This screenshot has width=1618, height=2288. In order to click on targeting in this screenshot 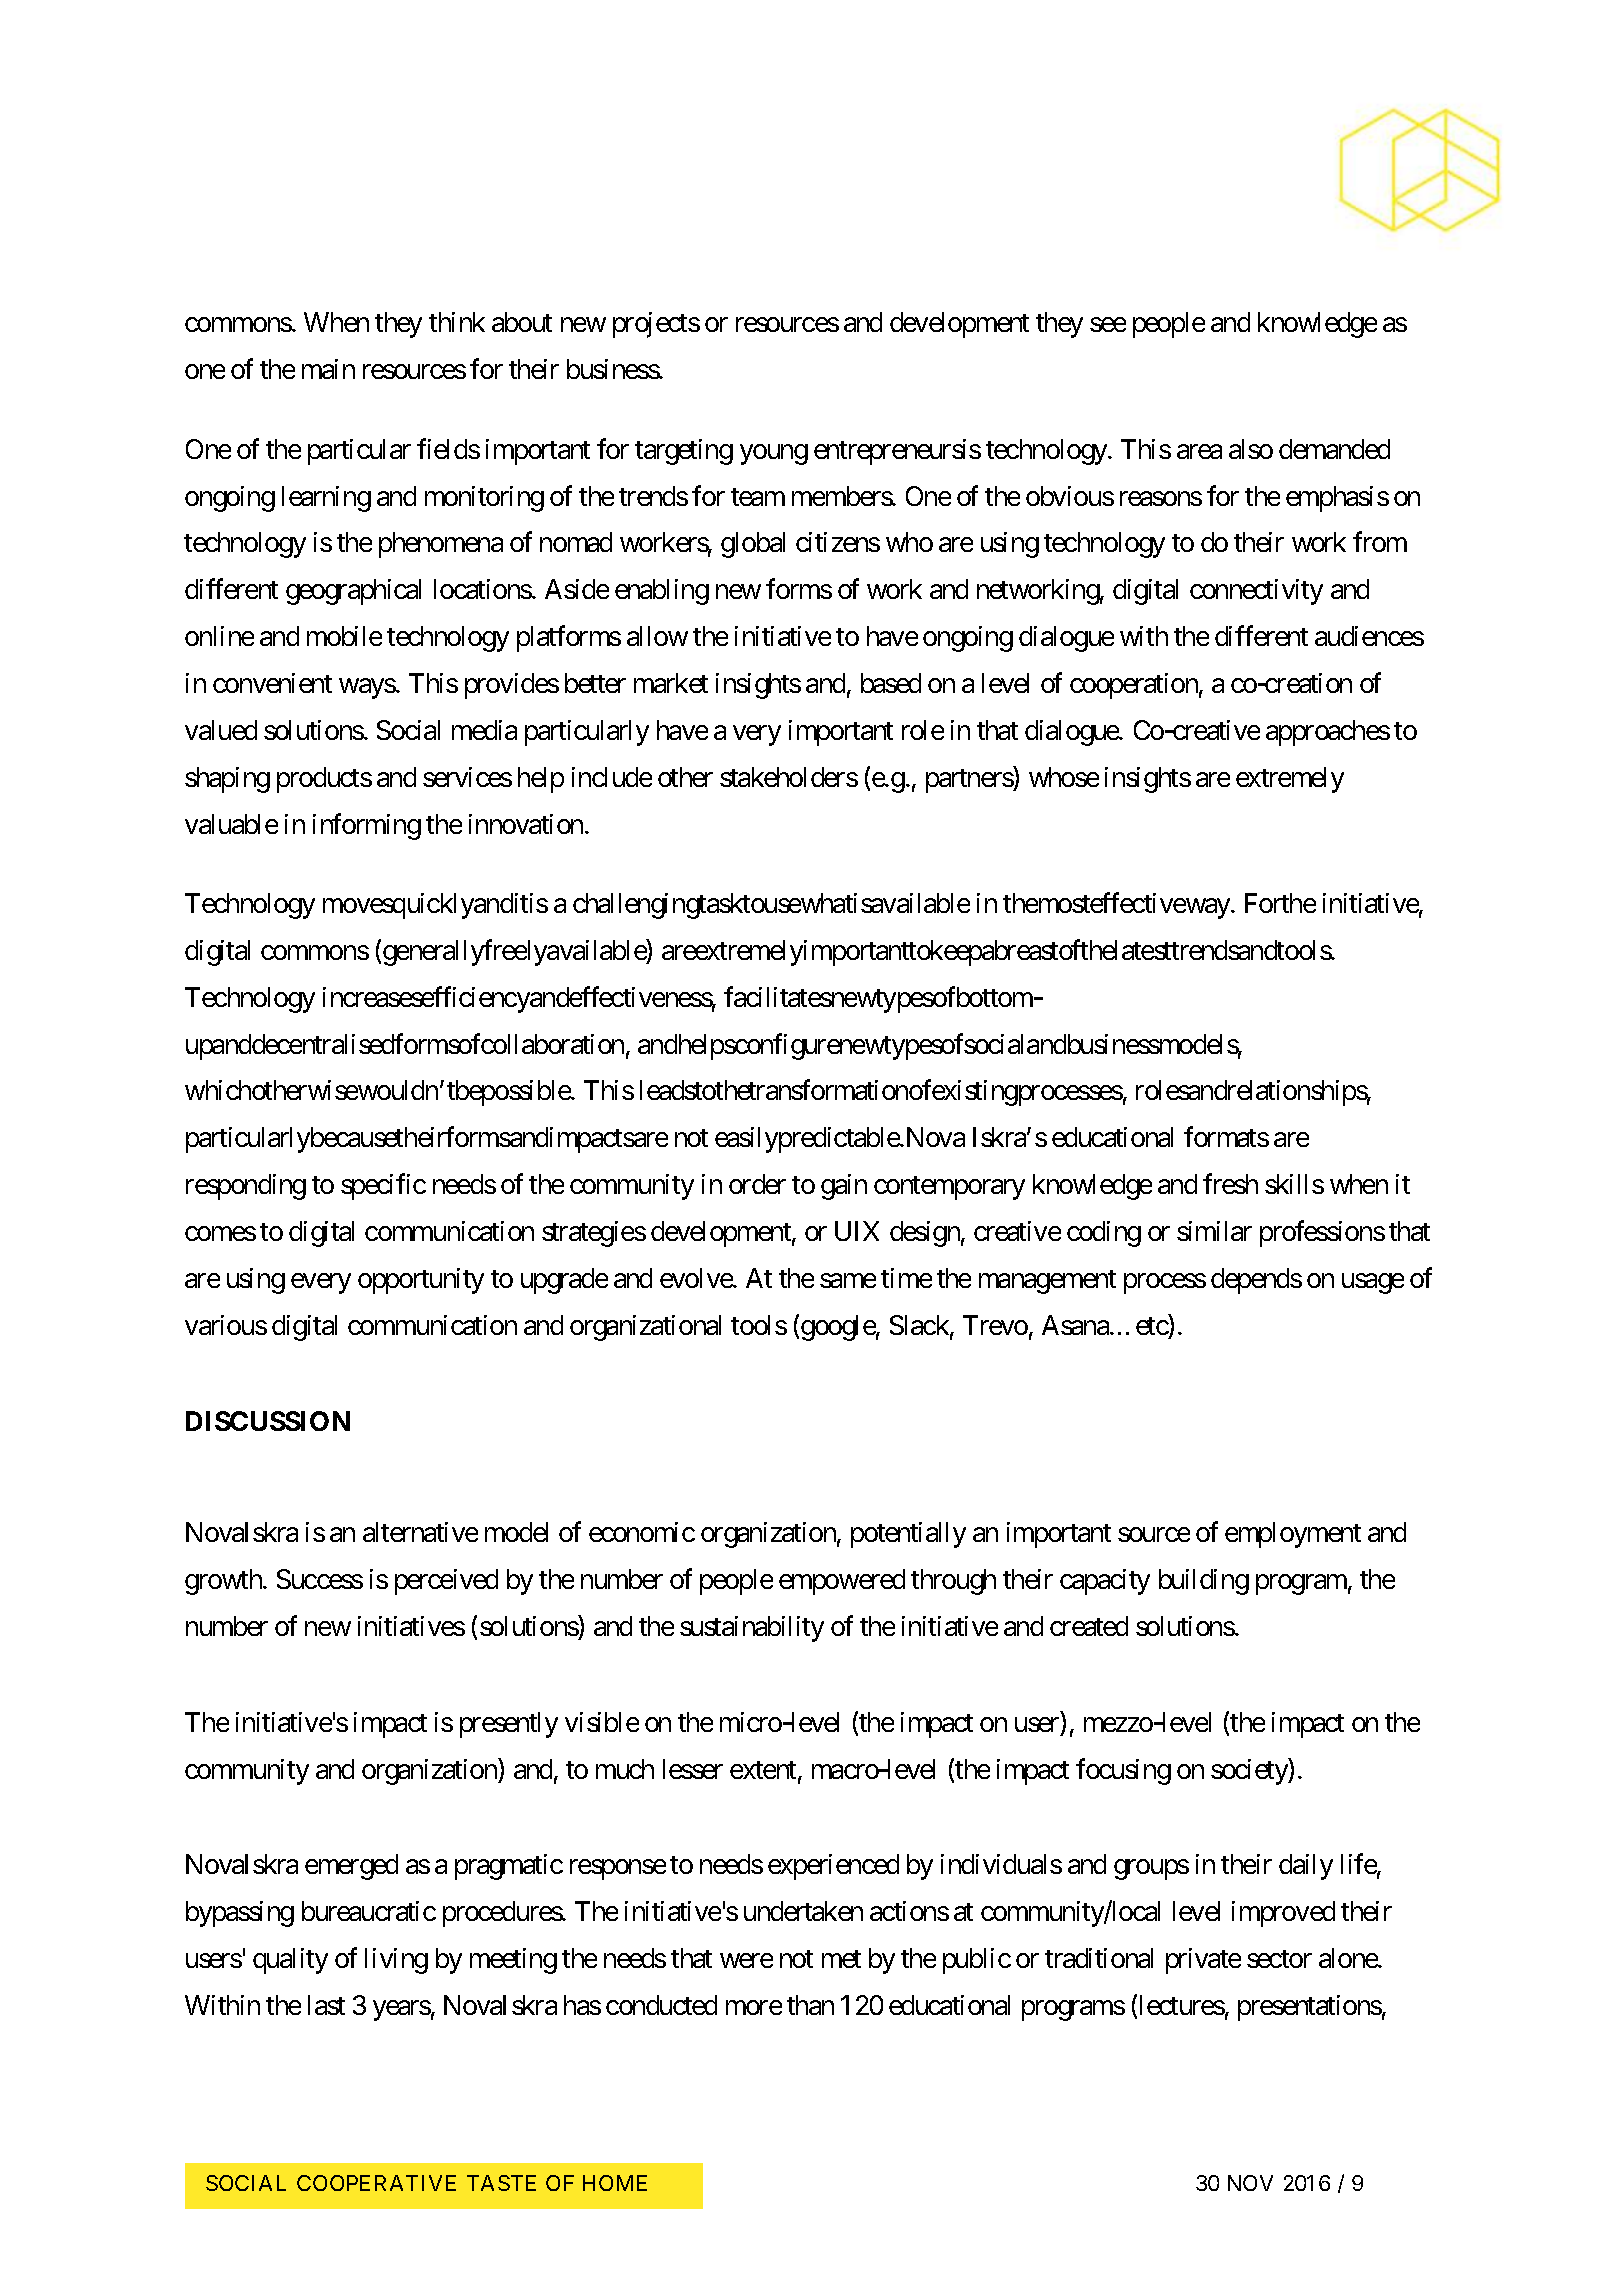, I will do `click(684, 452)`.
